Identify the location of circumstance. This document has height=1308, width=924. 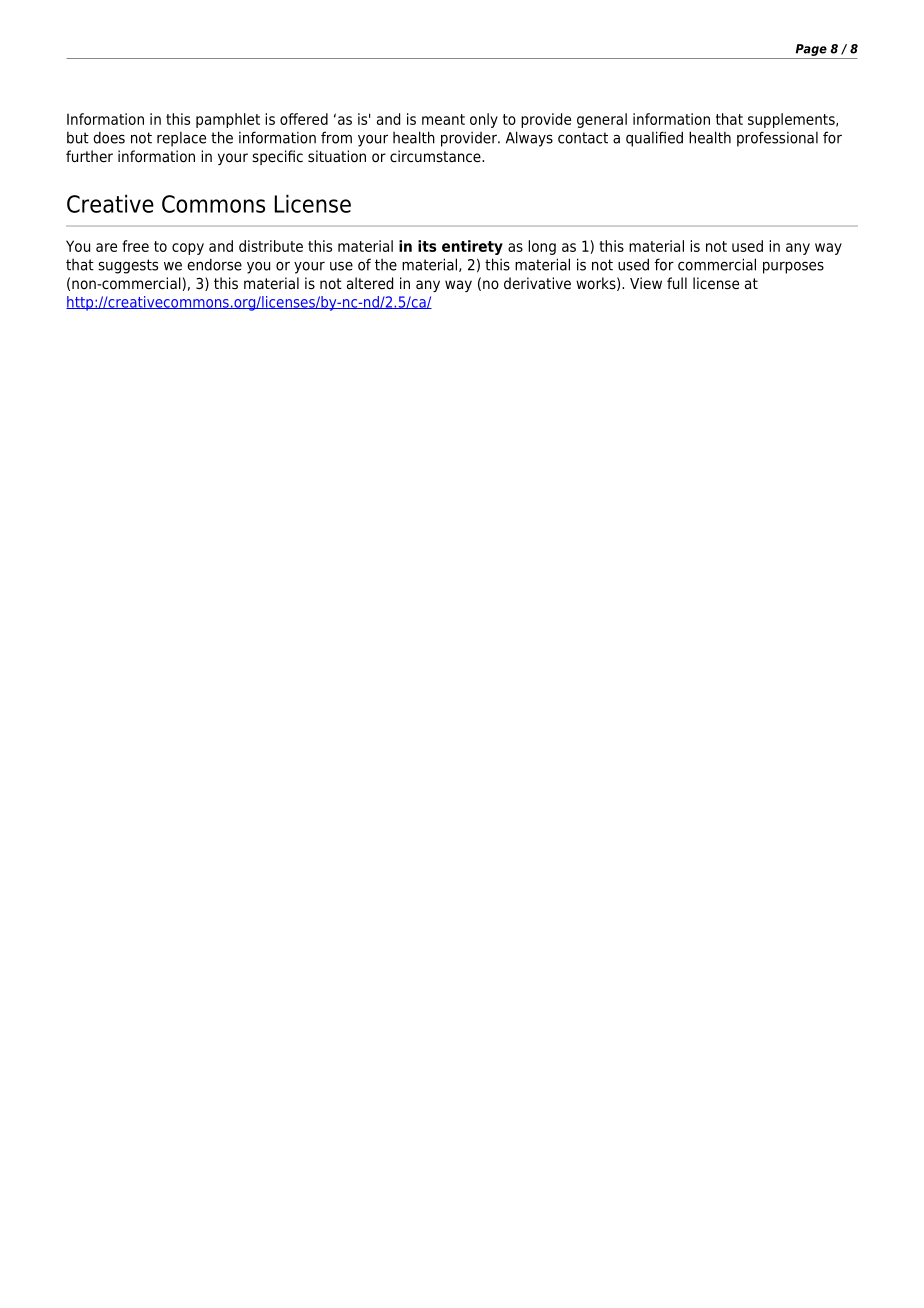
(436, 156).
